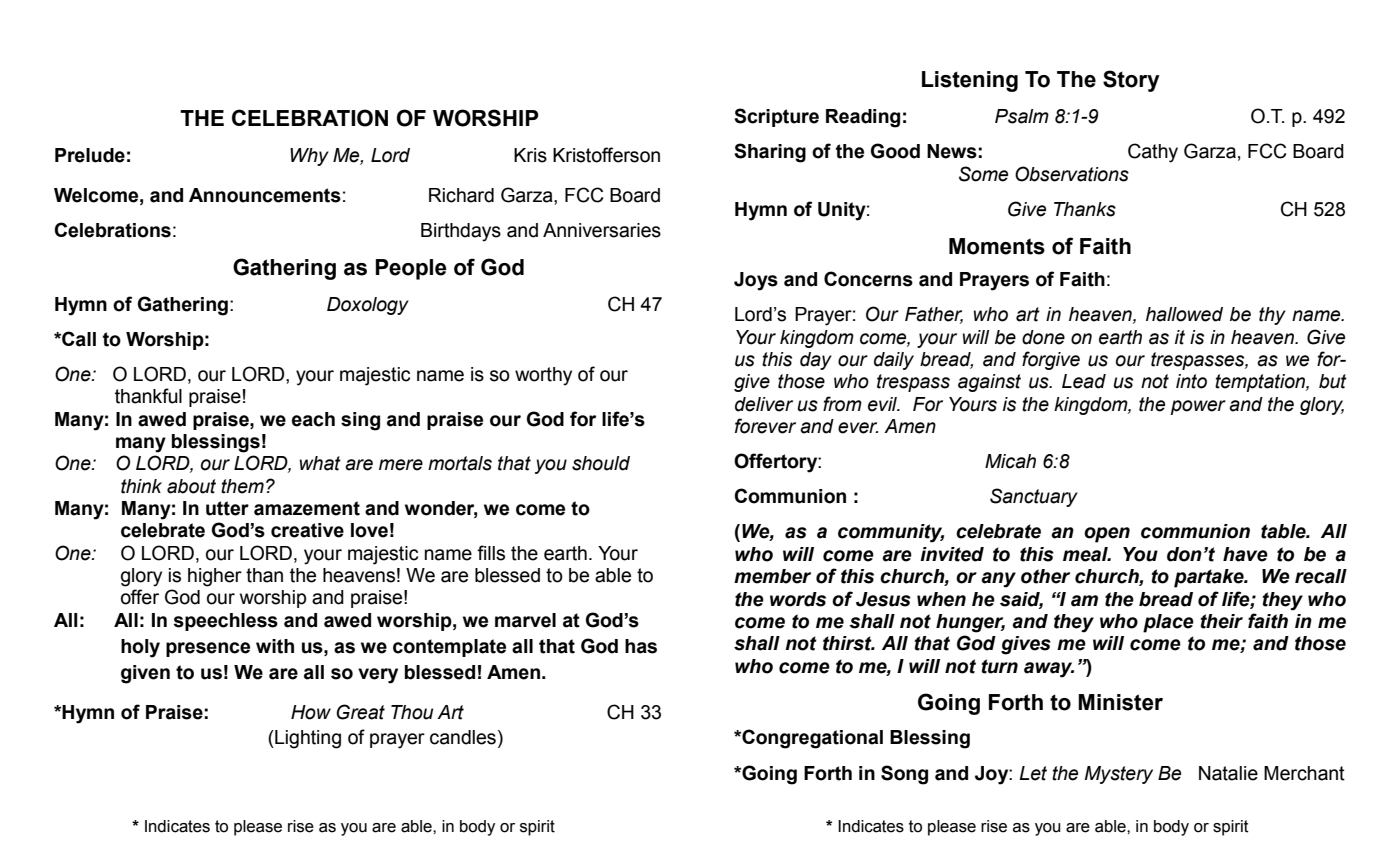  I want to click on Lighting, so click(307, 739).
